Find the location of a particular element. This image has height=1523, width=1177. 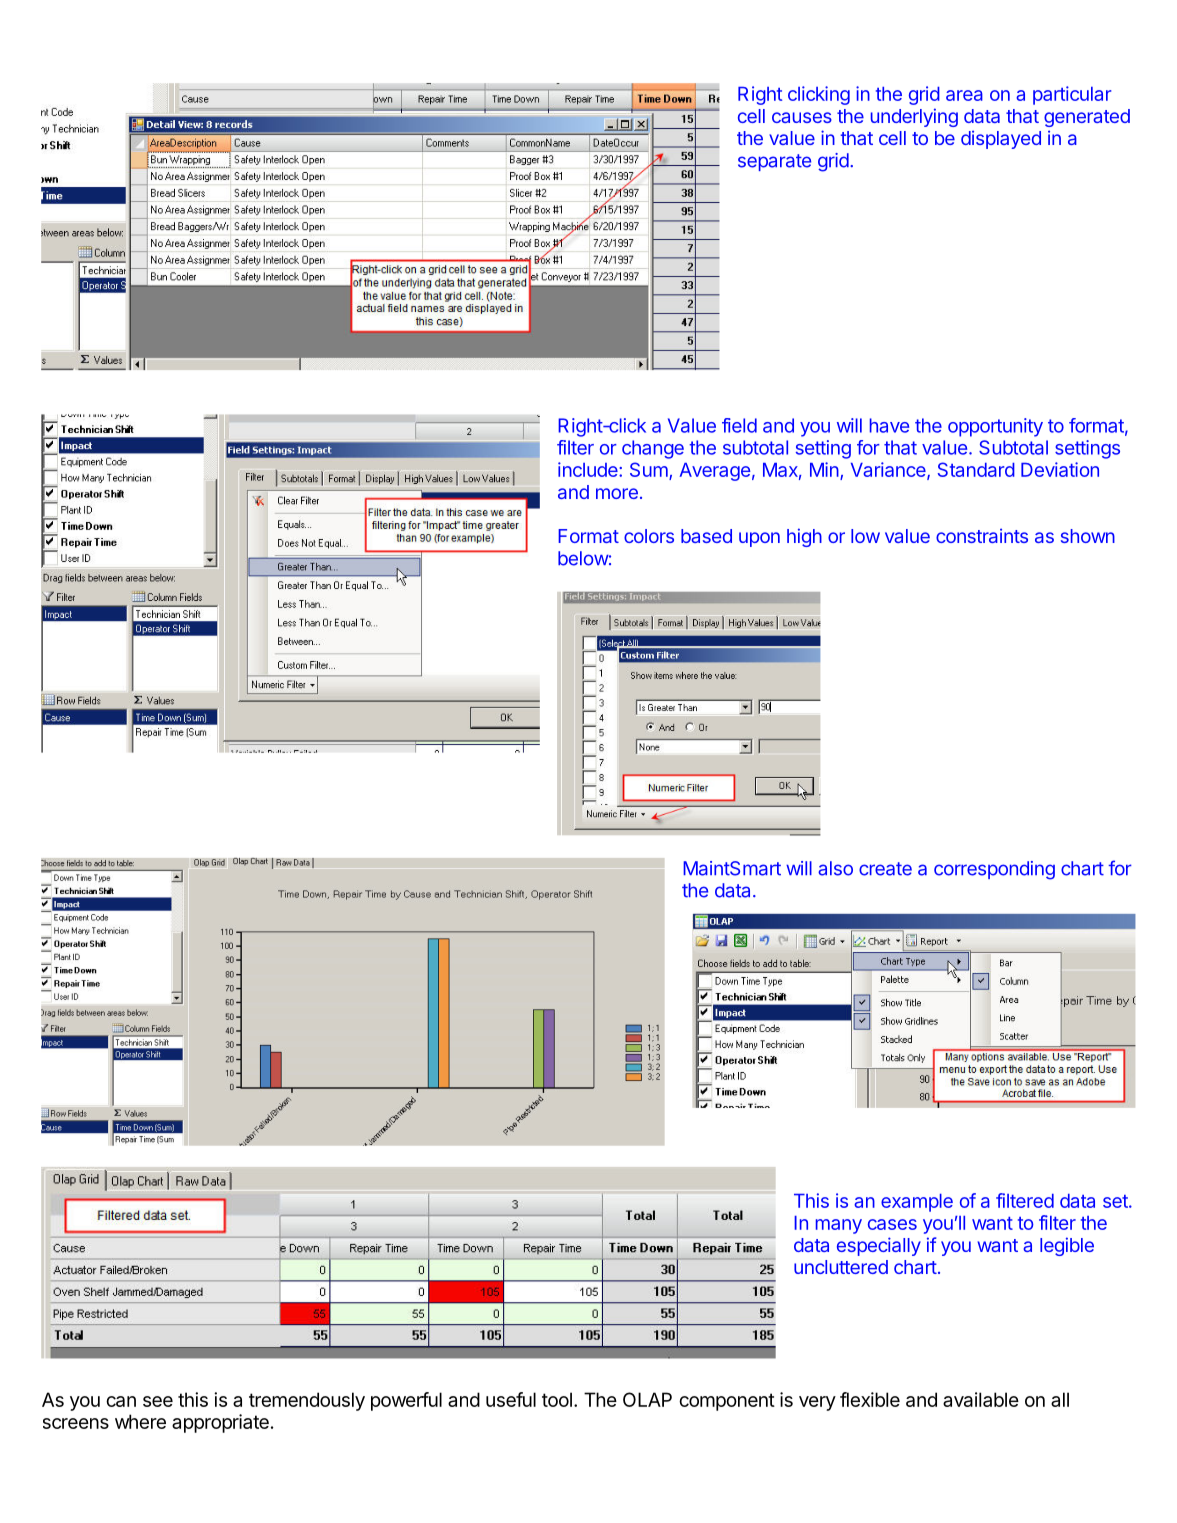

corresponding is located at coordinates (994, 870).
